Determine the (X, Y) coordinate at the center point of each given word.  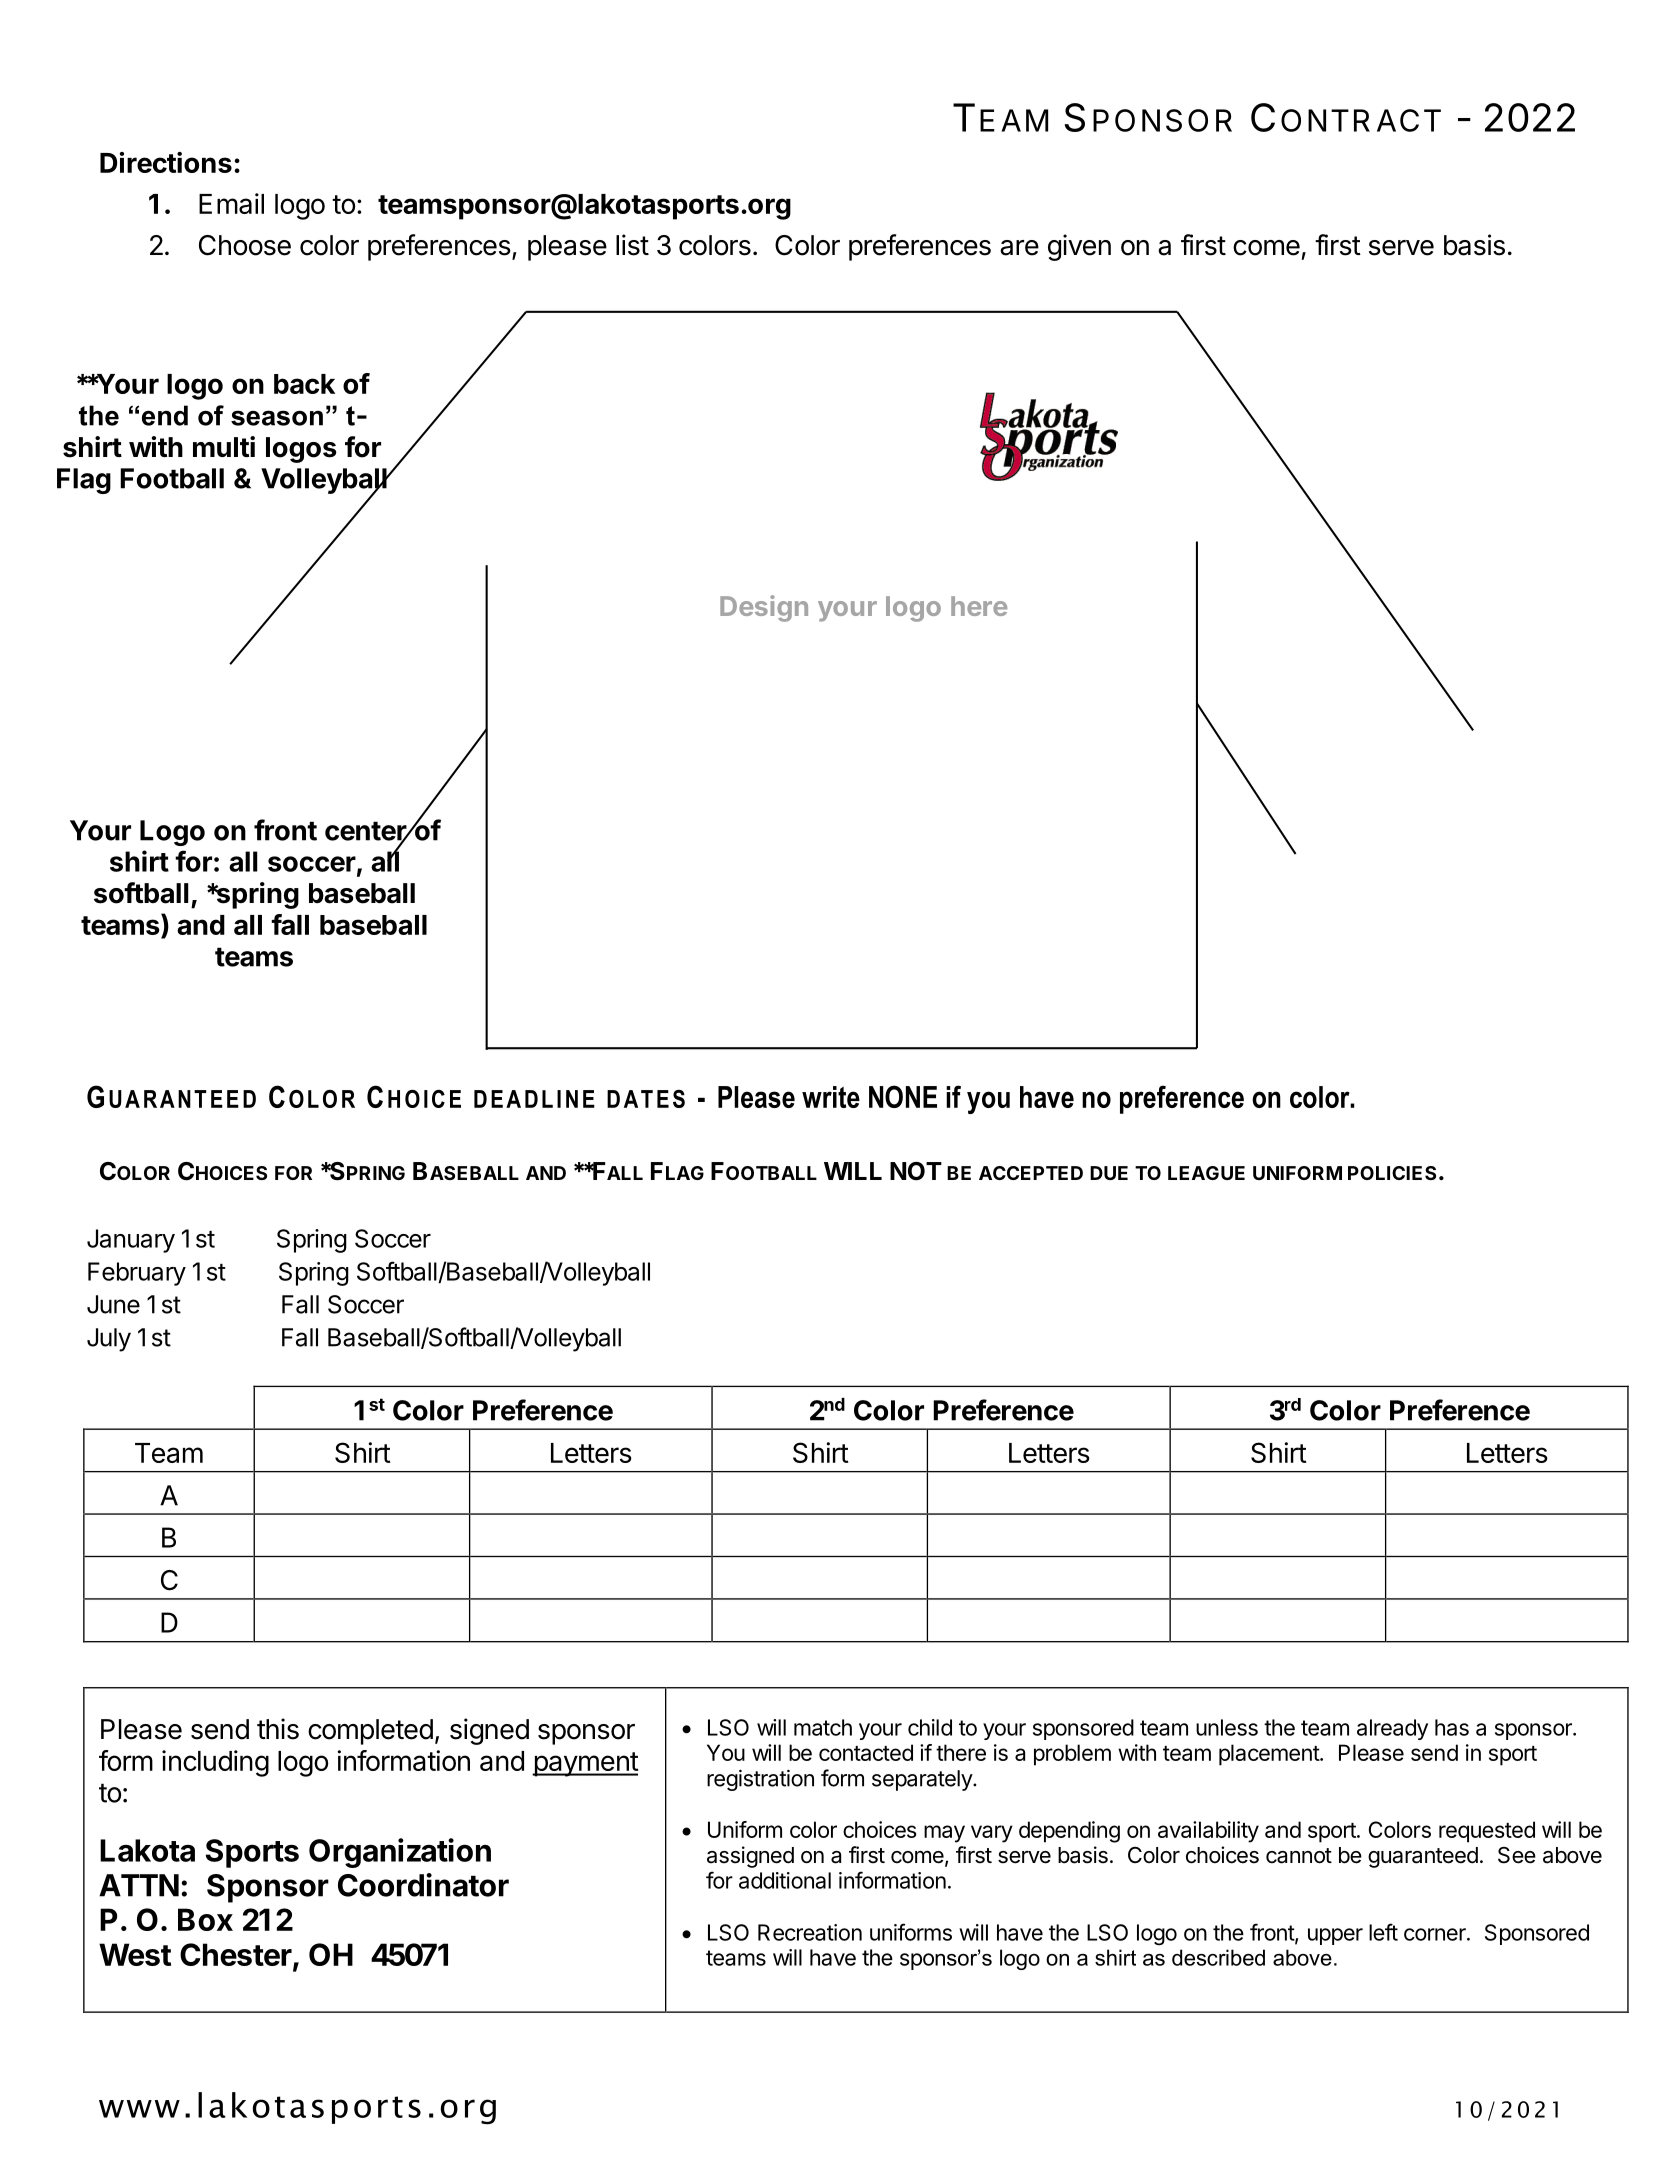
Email (231, 203)
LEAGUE (1206, 1173)
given (1079, 247)
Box (205, 1919)
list (632, 245)
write (831, 1097)
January (131, 1241)
